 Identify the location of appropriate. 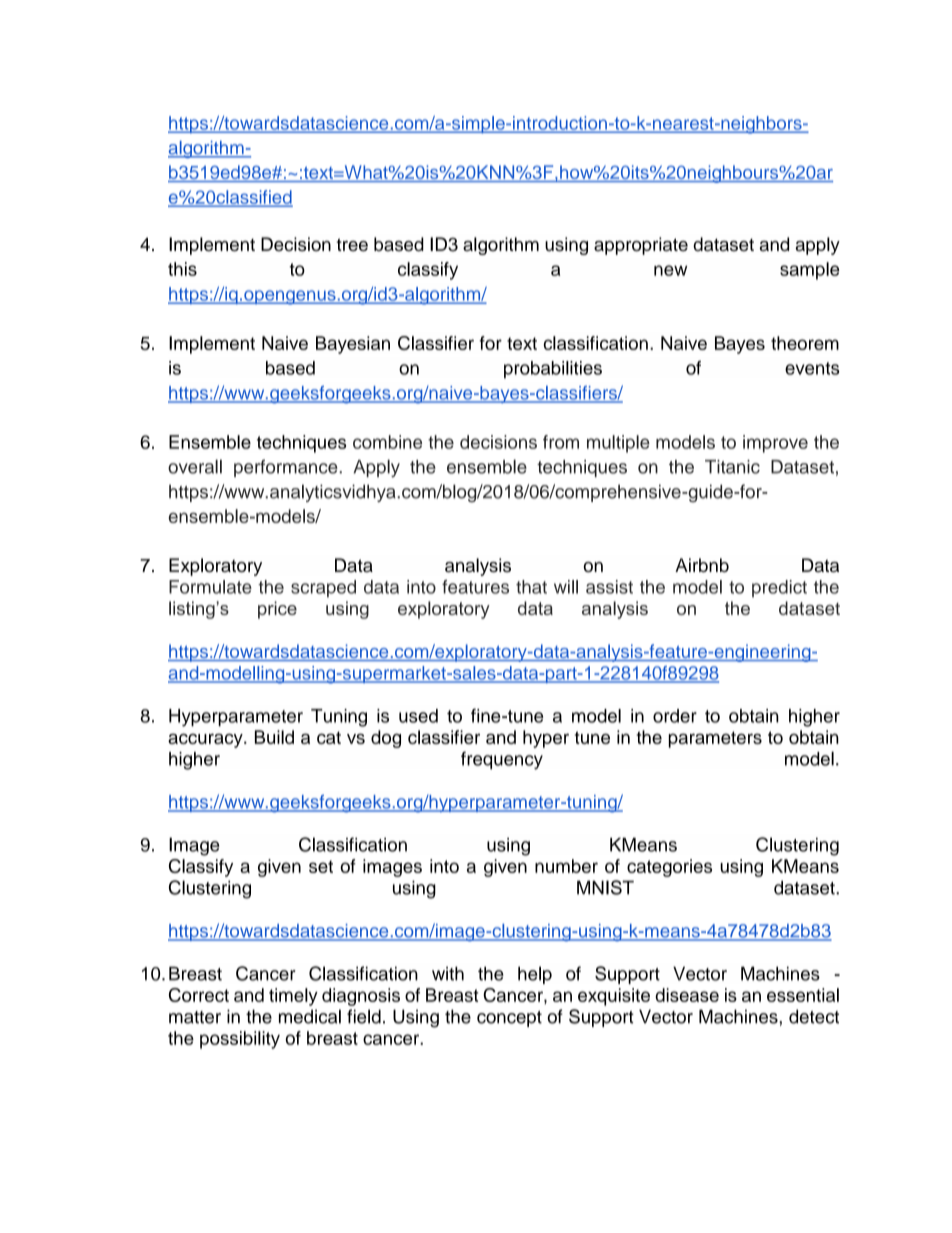
(641, 246).
